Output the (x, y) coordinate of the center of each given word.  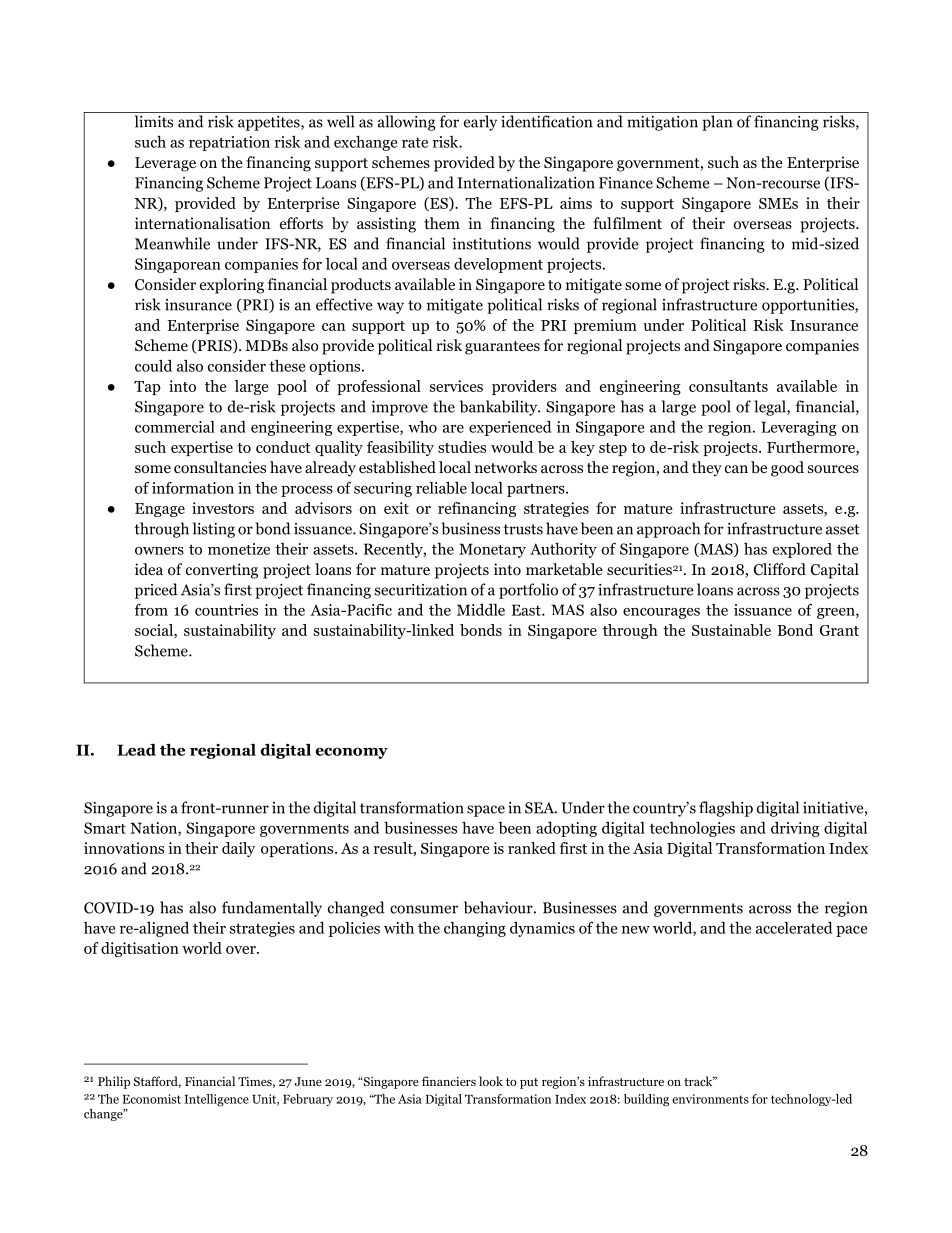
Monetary (492, 550)
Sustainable (731, 630)
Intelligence (216, 1100)
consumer (424, 909)
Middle (481, 610)
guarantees (502, 348)
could (153, 366)
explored (802, 550)
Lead (136, 750)
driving (795, 829)
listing (214, 530)
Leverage (165, 164)
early (480, 123)
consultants (728, 386)
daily (238, 849)
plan (717, 123)
